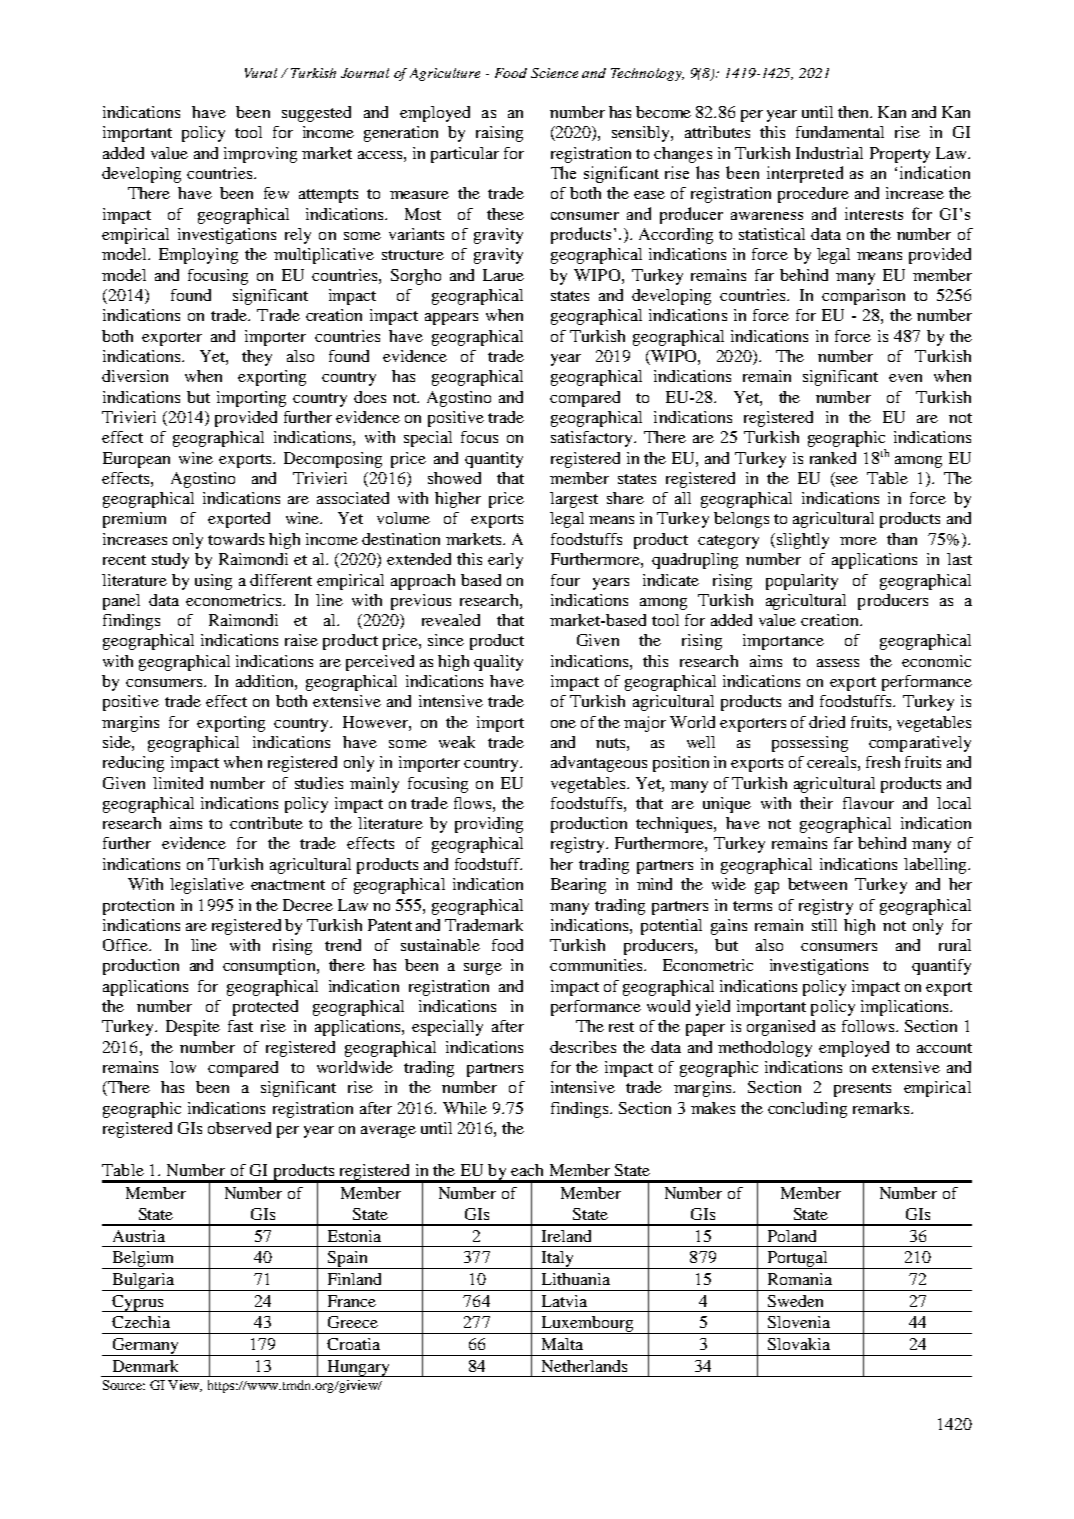  Describe the element at coordinates (239, 1128) in the page. I see `observed` at that location.
